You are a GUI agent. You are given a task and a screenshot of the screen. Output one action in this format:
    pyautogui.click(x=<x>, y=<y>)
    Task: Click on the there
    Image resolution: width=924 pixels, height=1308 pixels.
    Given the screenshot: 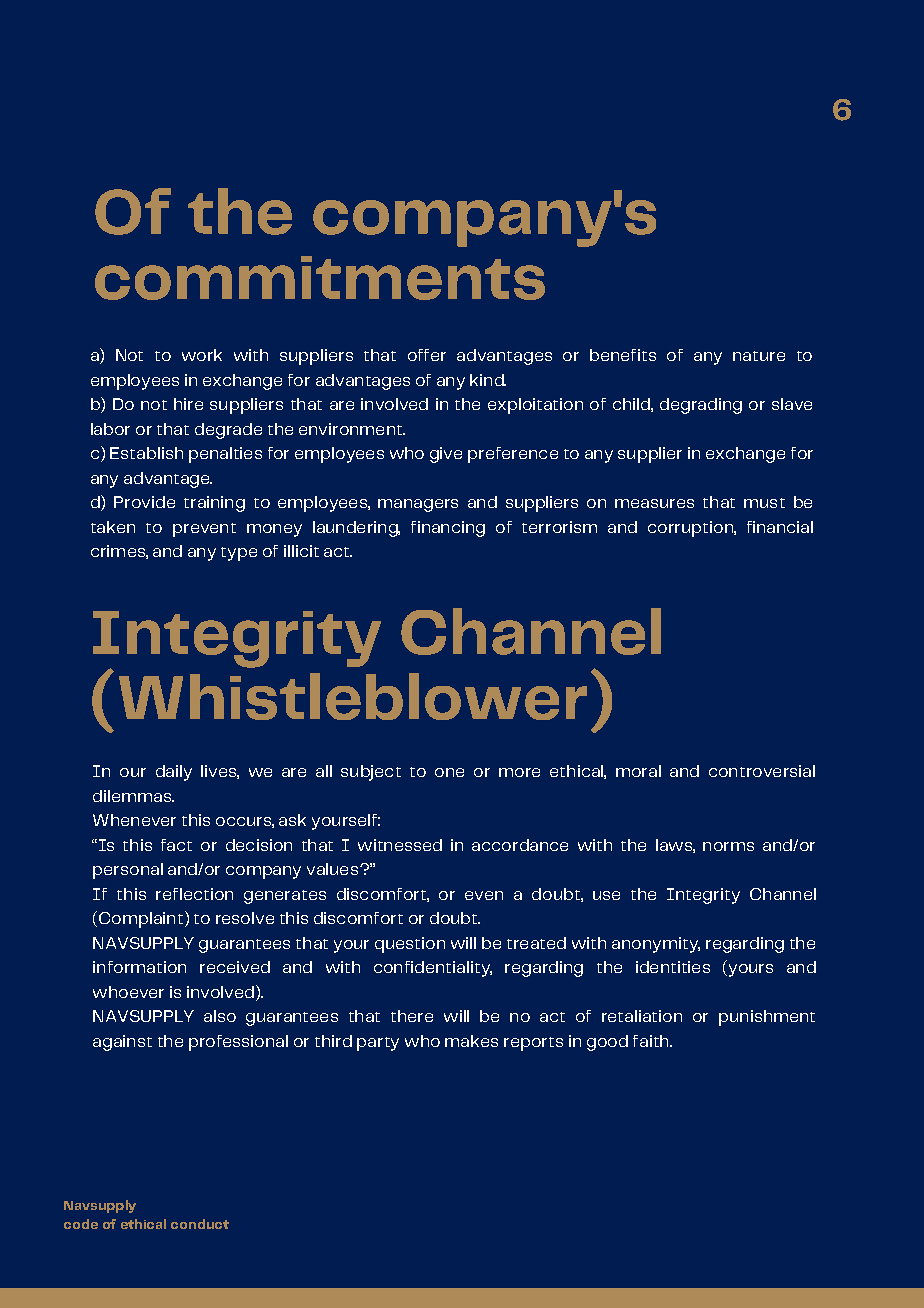 What is the action you would take?
    pyautogui.click(x=412, y=1016)
